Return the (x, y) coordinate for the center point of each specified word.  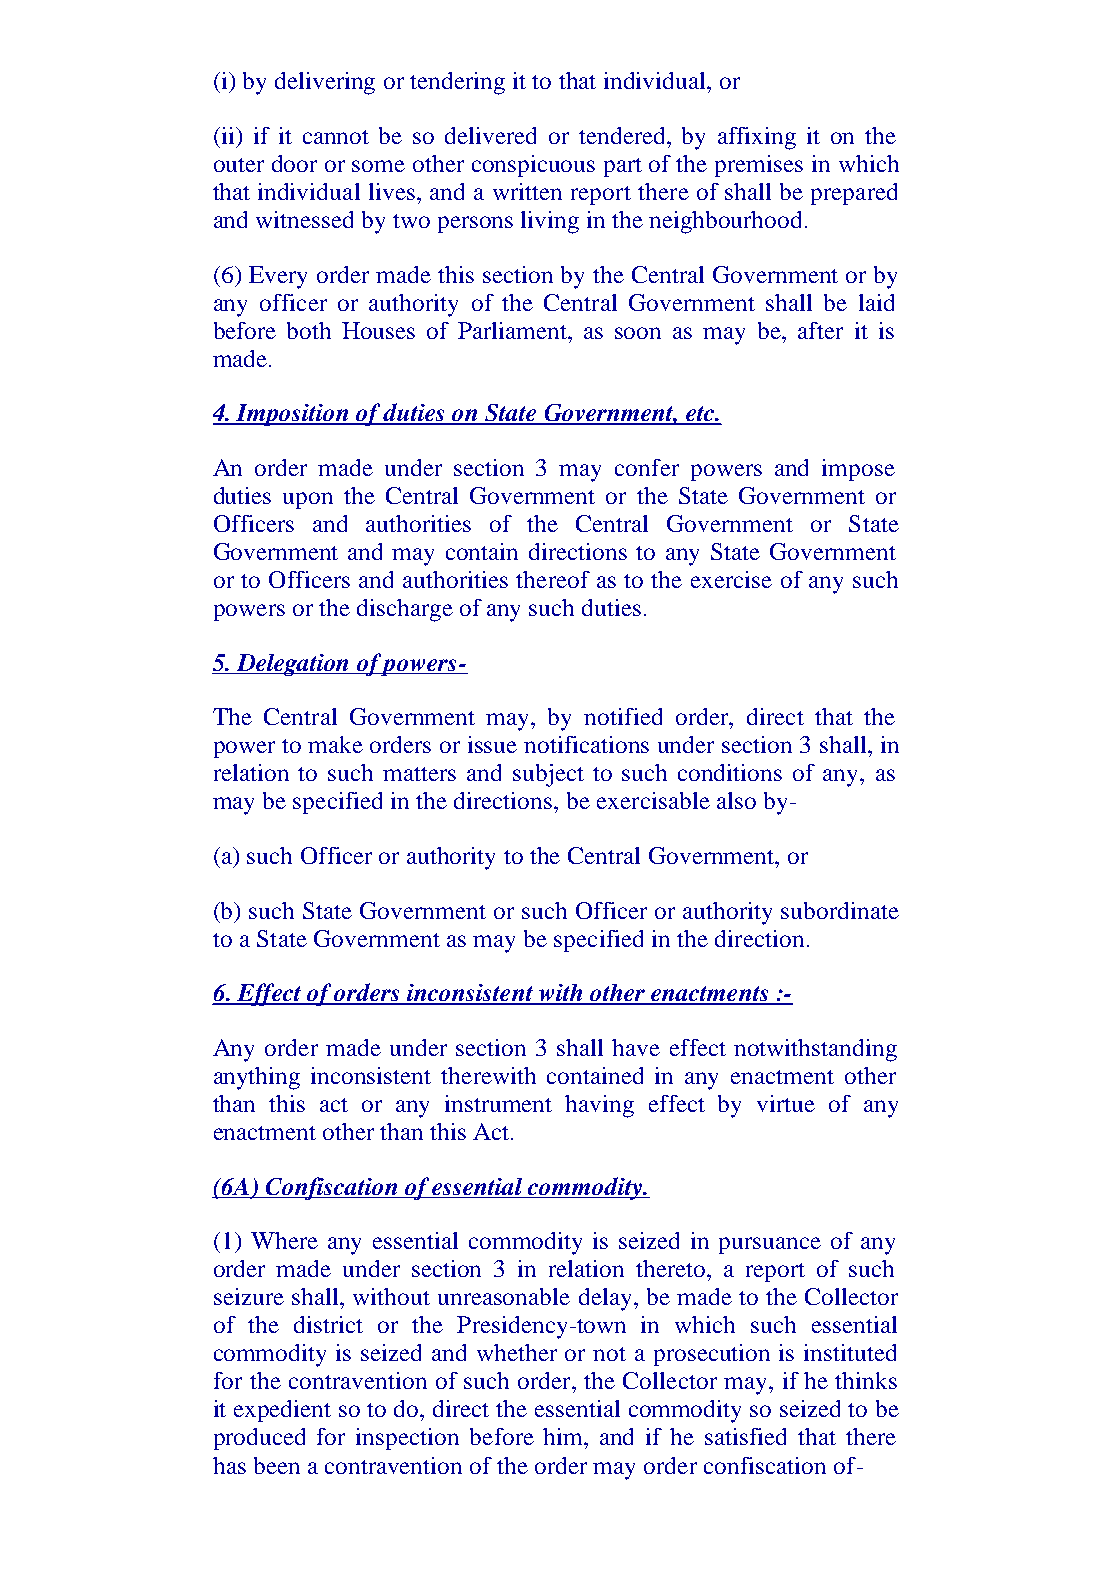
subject (548, 775)
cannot (336, 137)
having (599, 1106)
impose (858, 470)
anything (257, 1078)
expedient (282, 1411)
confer (647, 467)
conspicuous (533, 166)
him (564, 1436)
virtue (786, 1103)
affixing (757, 138)
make (335, 744)
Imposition (293, 415)
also (736, 800)
